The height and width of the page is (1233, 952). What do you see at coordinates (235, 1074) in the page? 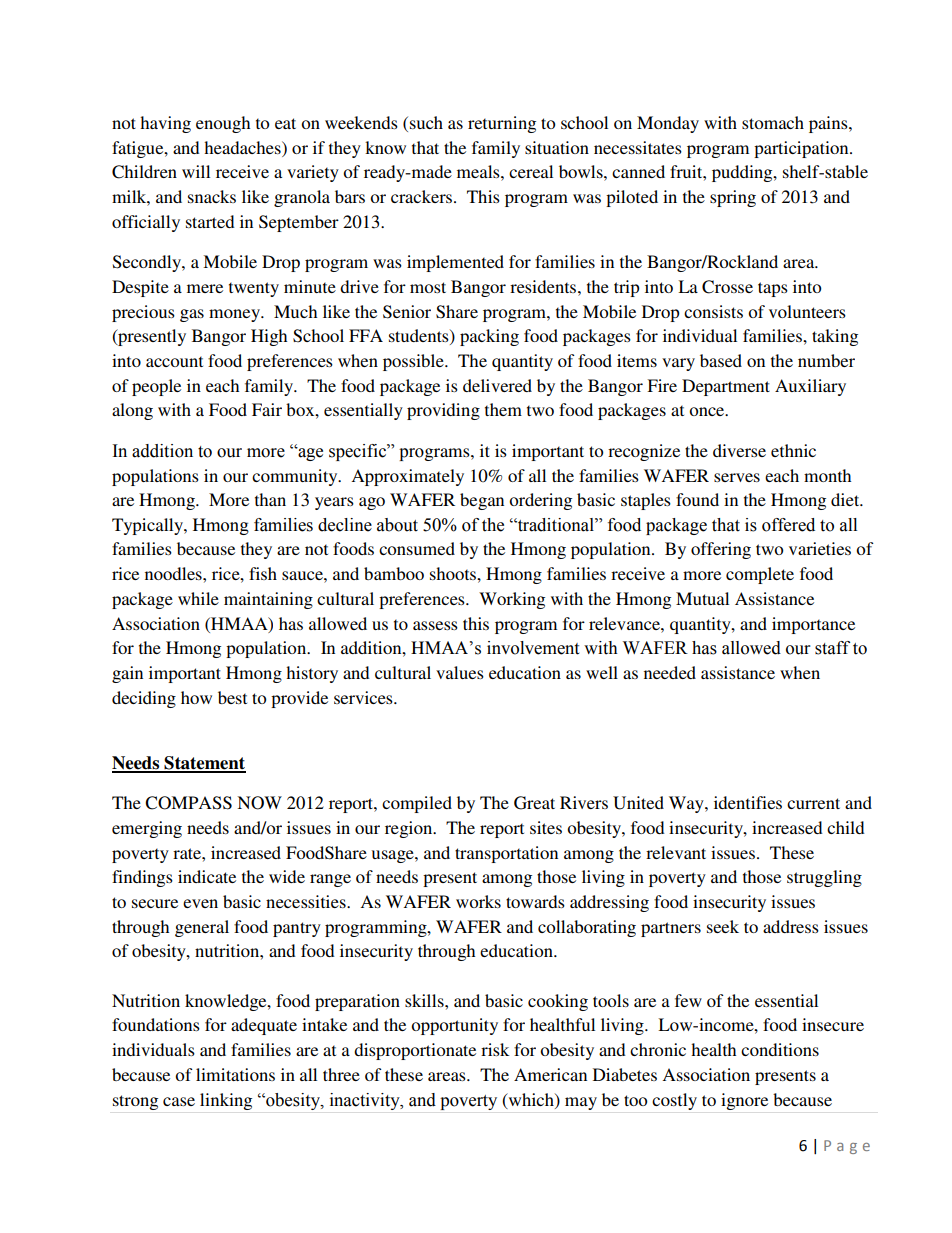
I see `limitations` at bounding box center [235, 1074].
